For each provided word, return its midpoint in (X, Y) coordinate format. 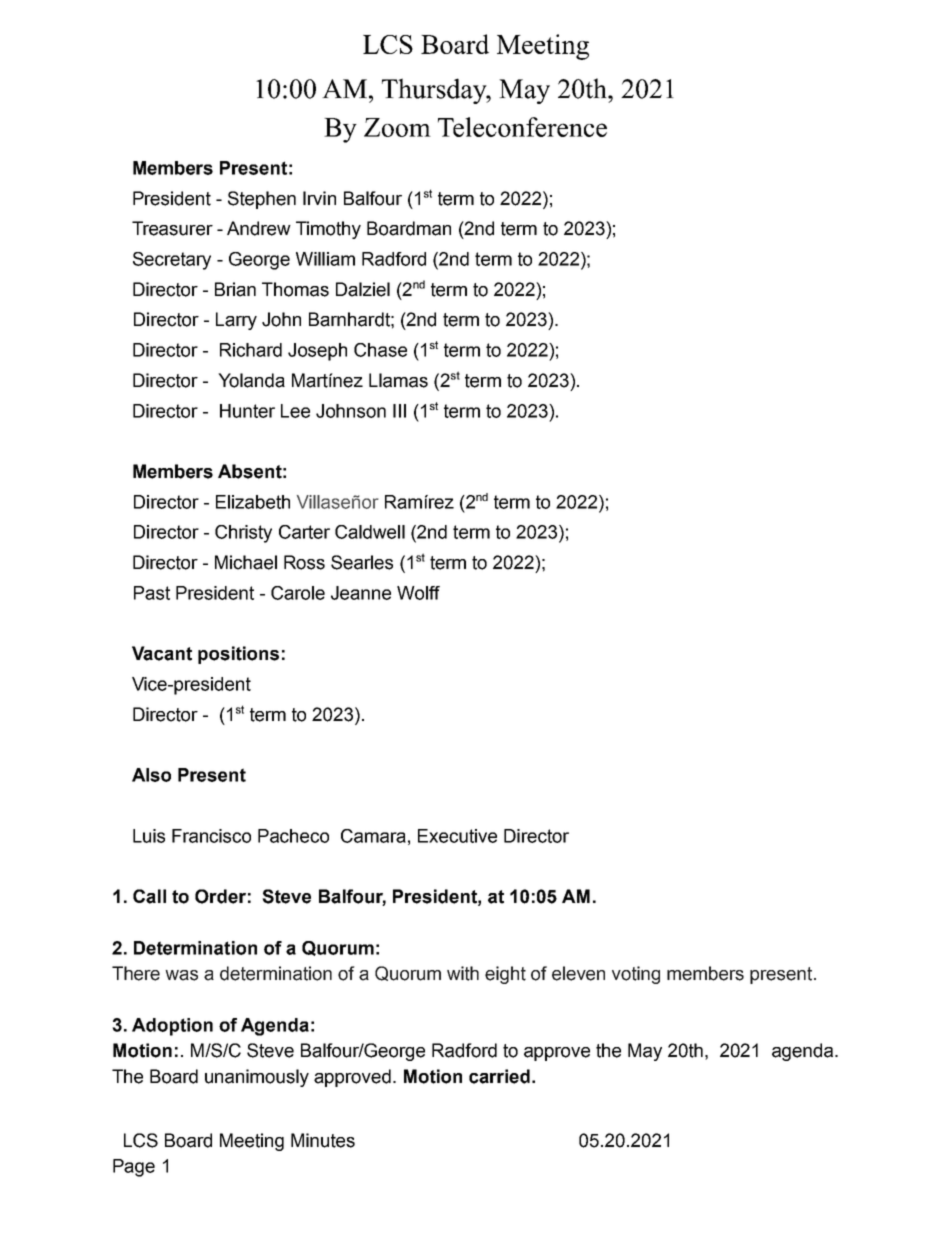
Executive (457, 836)
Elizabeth (253, 502)
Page (134, 1168)
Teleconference (522, 127)
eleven (578, 973)
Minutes (323, 1140)
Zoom (397, 127)
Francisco (211, 836)
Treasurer (172, 228)
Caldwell (370, 532)
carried (499, 1076)
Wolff (418, 593)
